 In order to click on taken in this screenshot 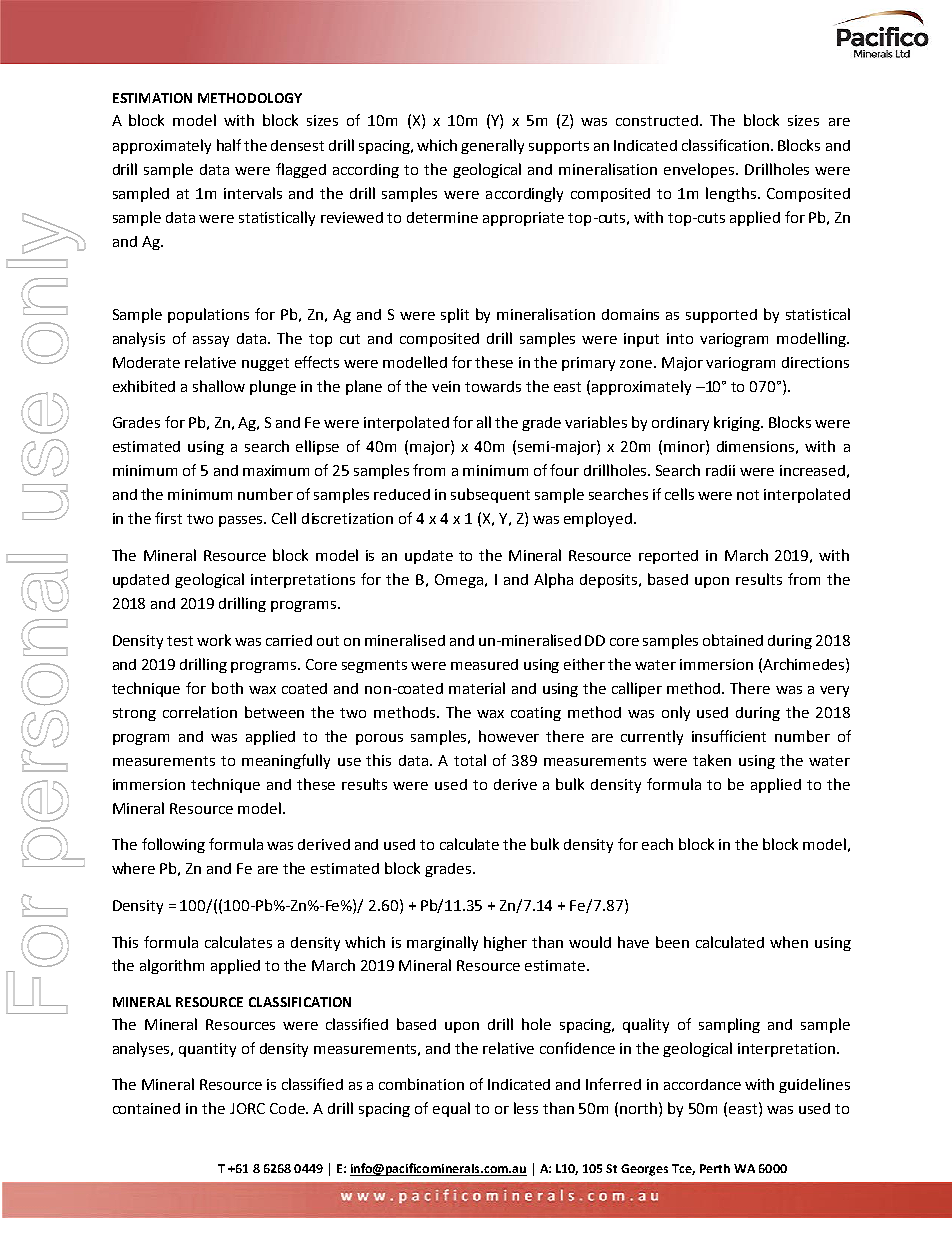, I will do `click(712, 760)`.
